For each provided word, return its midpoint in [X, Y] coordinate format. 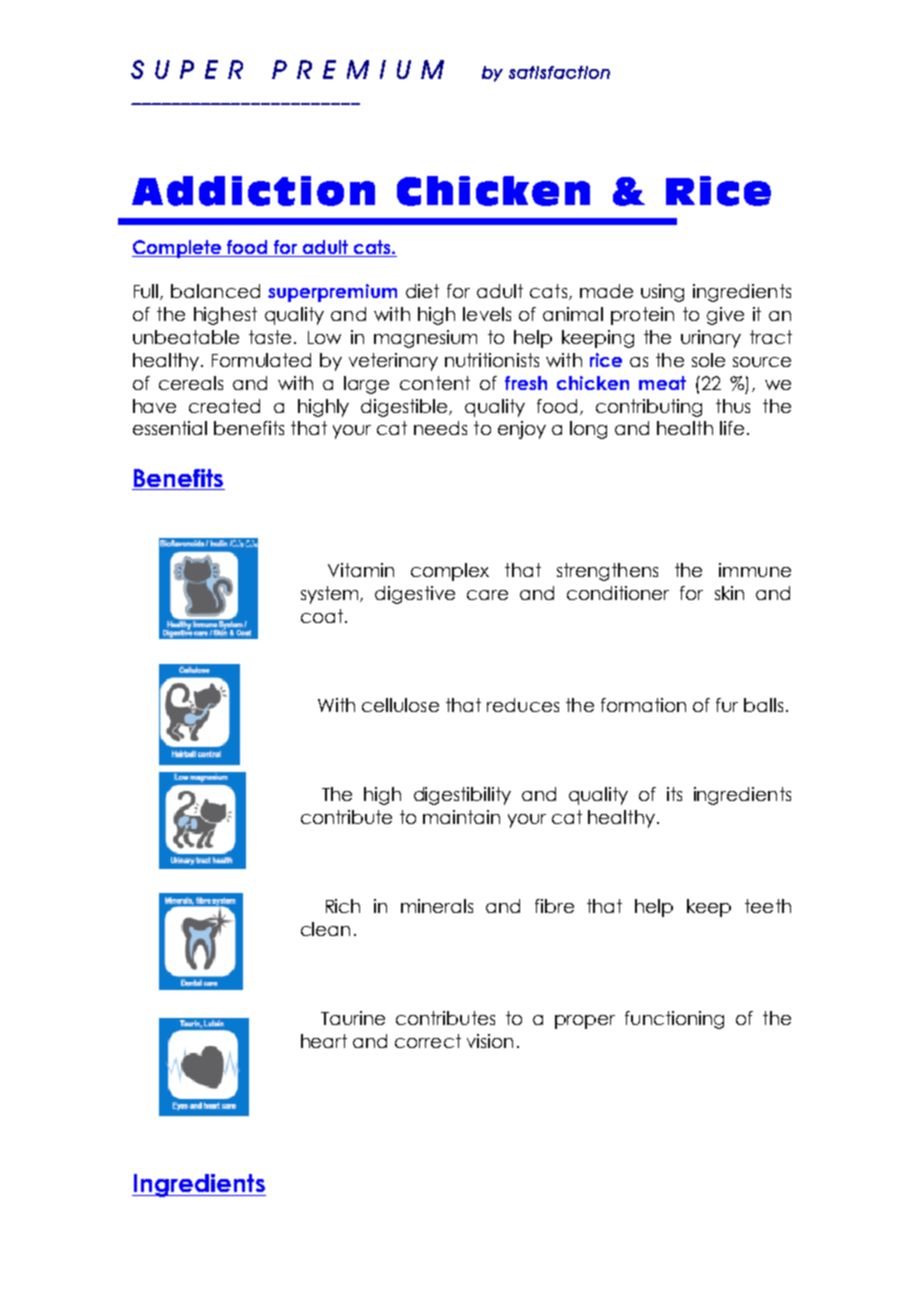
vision [490, 1041]
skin [729, 593]
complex [450, 572]
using [662, 293]
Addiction [253, 191]
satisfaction [559, 72]
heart [324, 1041]
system [331, 595]
